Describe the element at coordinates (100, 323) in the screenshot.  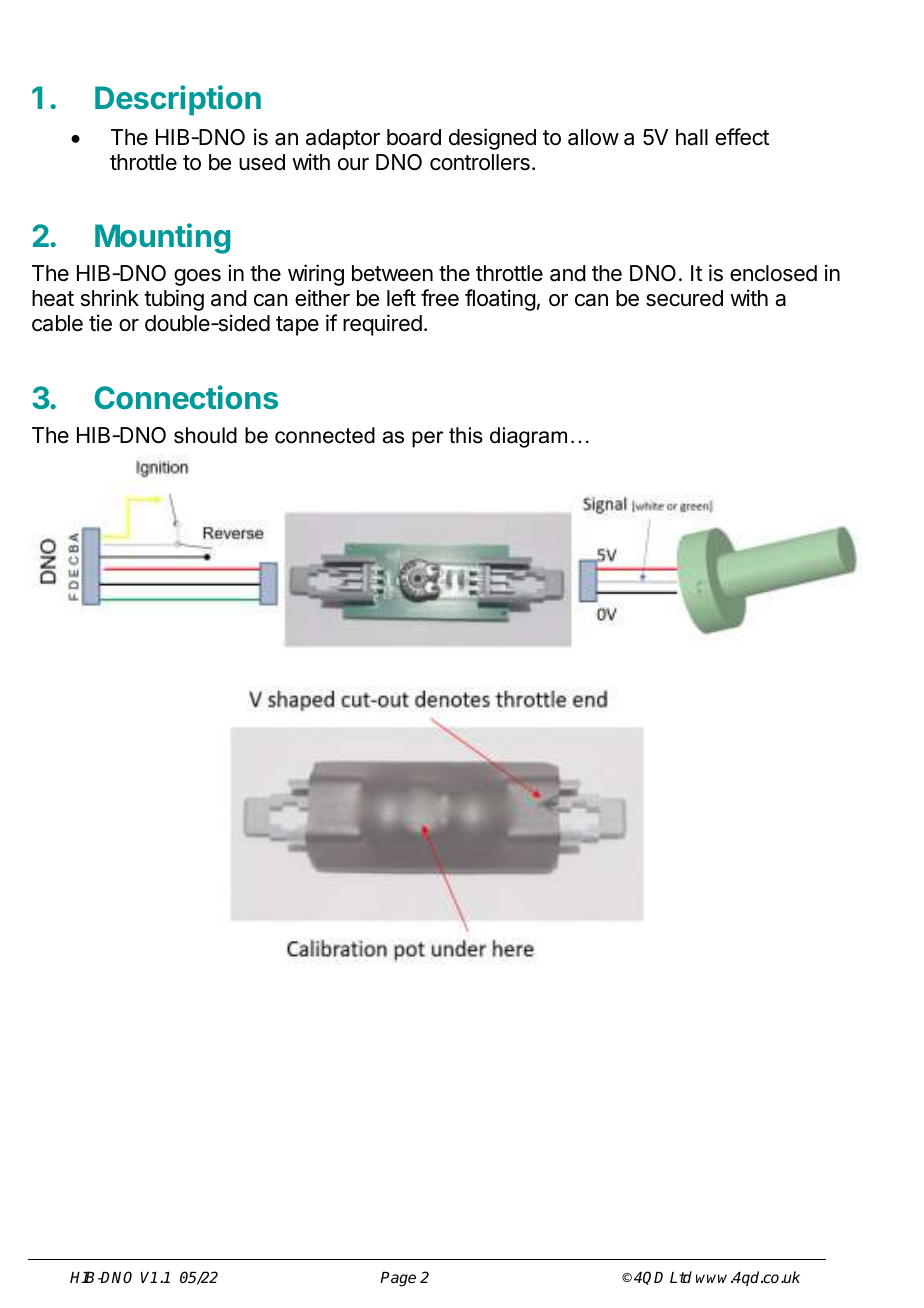
I see `tie` at that location.
